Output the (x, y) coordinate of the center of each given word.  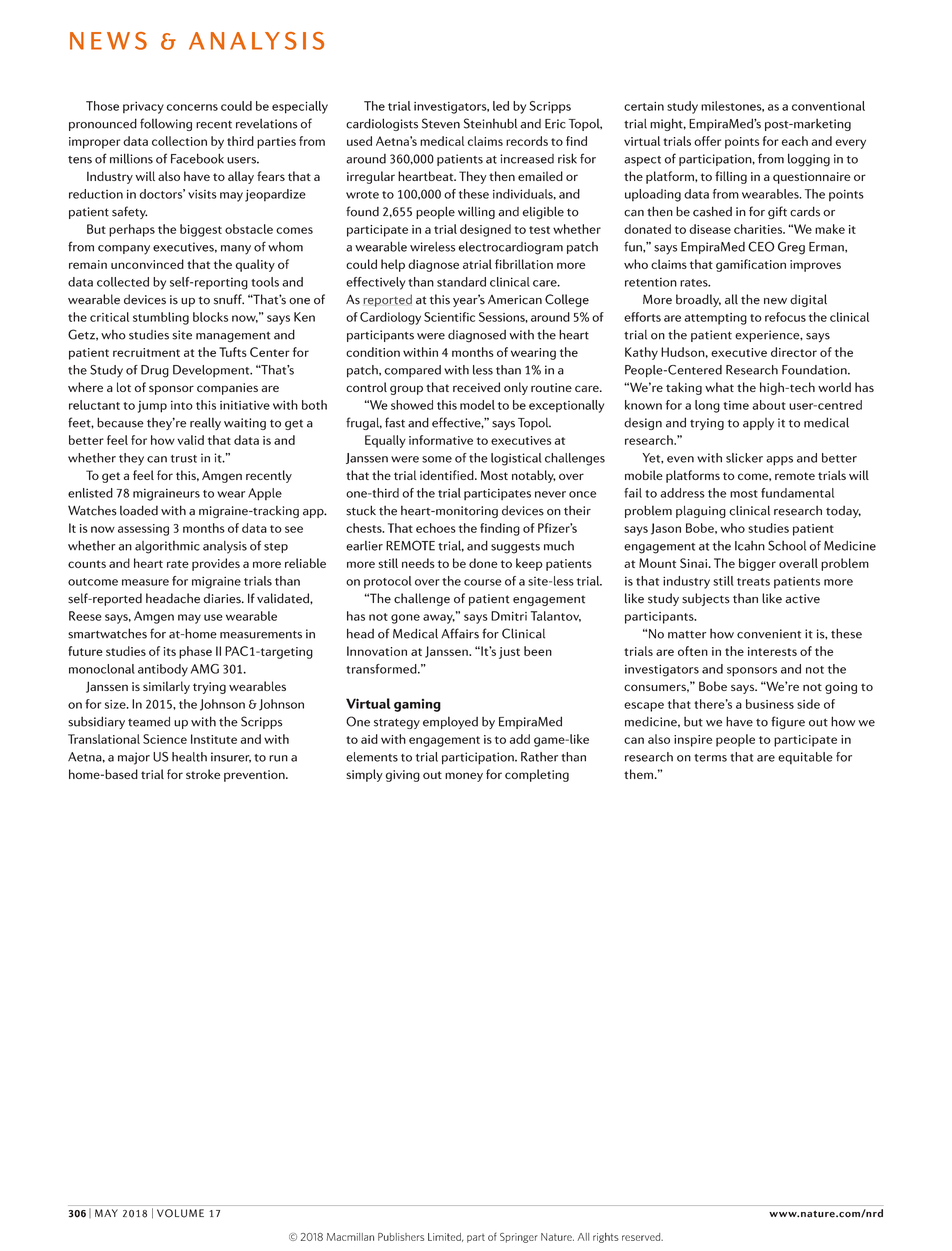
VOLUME (180, 1213)
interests (772, 651)
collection (179, 141)
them (640, 774)
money (464, 777)
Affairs (460, 633)
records (527, 141)
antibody (163, 670)
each (795, 141)
